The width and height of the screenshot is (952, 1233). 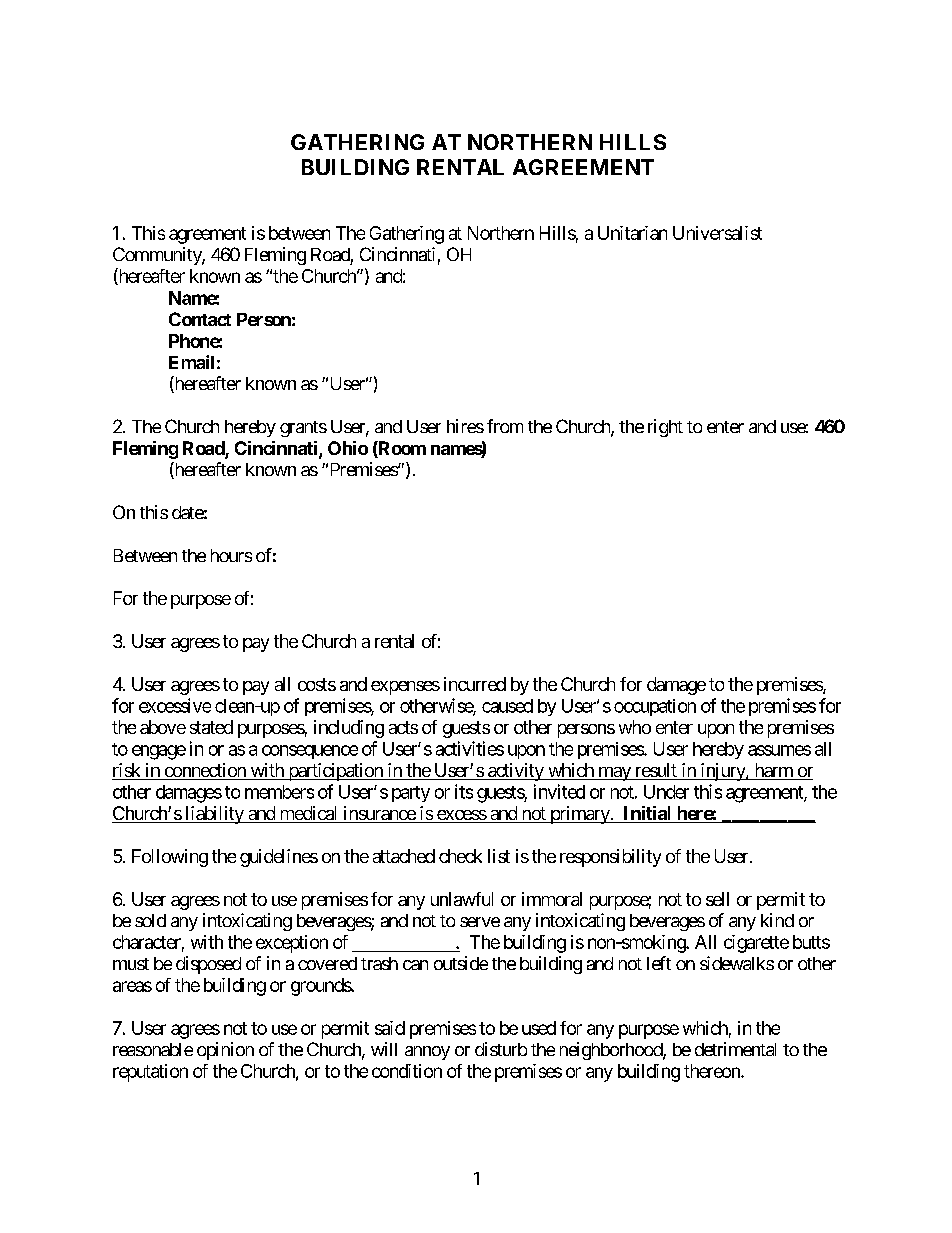 I want to click on above, so click(x=163, y=727).
